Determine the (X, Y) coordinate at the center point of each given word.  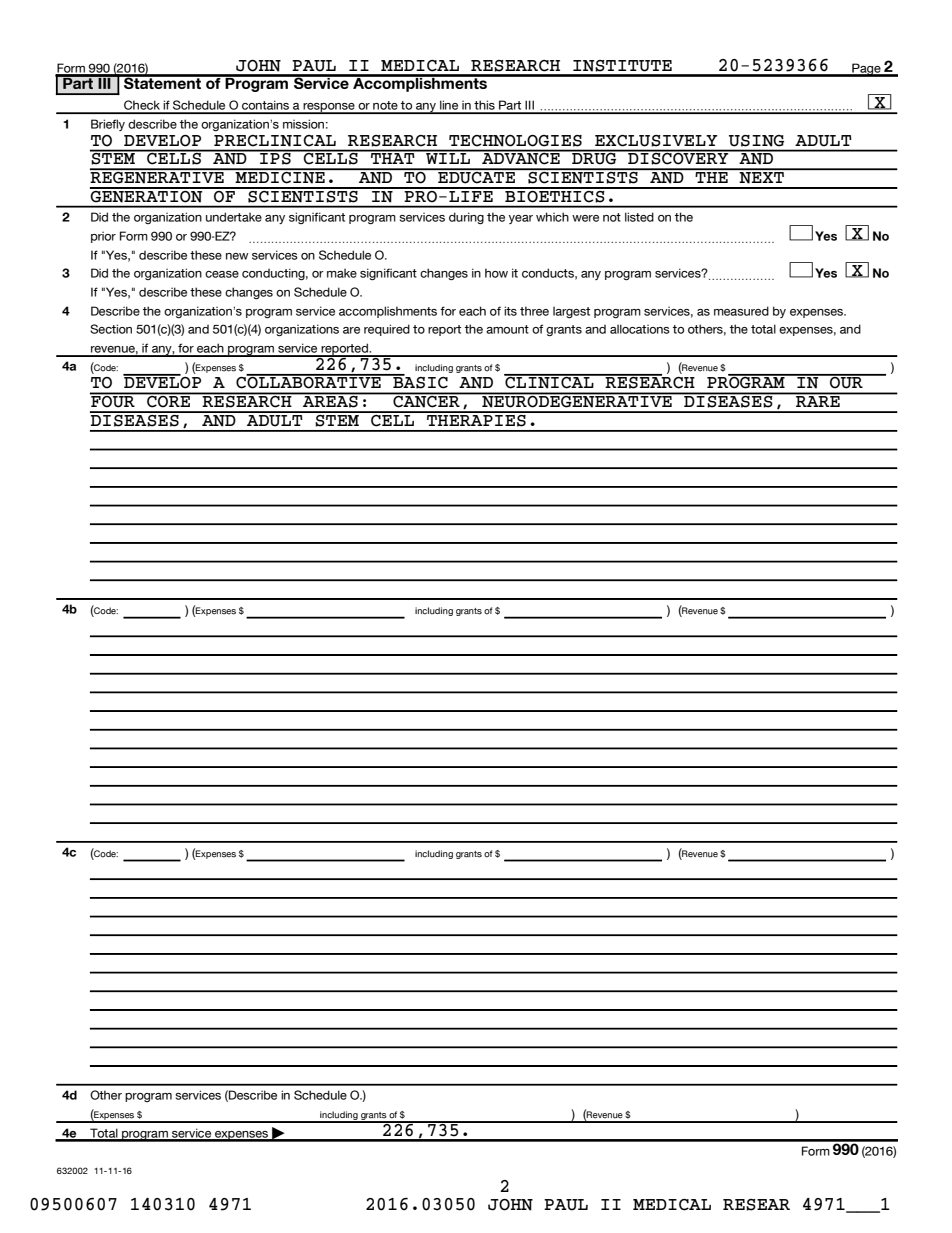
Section (111, 329)
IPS (275, 157)
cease (222, 274)
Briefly (108, 125)
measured (741, 311)
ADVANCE (521, 157)
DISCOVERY (678, 157)
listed (639, 217)
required (387, 330)
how (496, 273)
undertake (234, 217)
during (466, 218)
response (329, 108)
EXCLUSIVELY (656, 141)
